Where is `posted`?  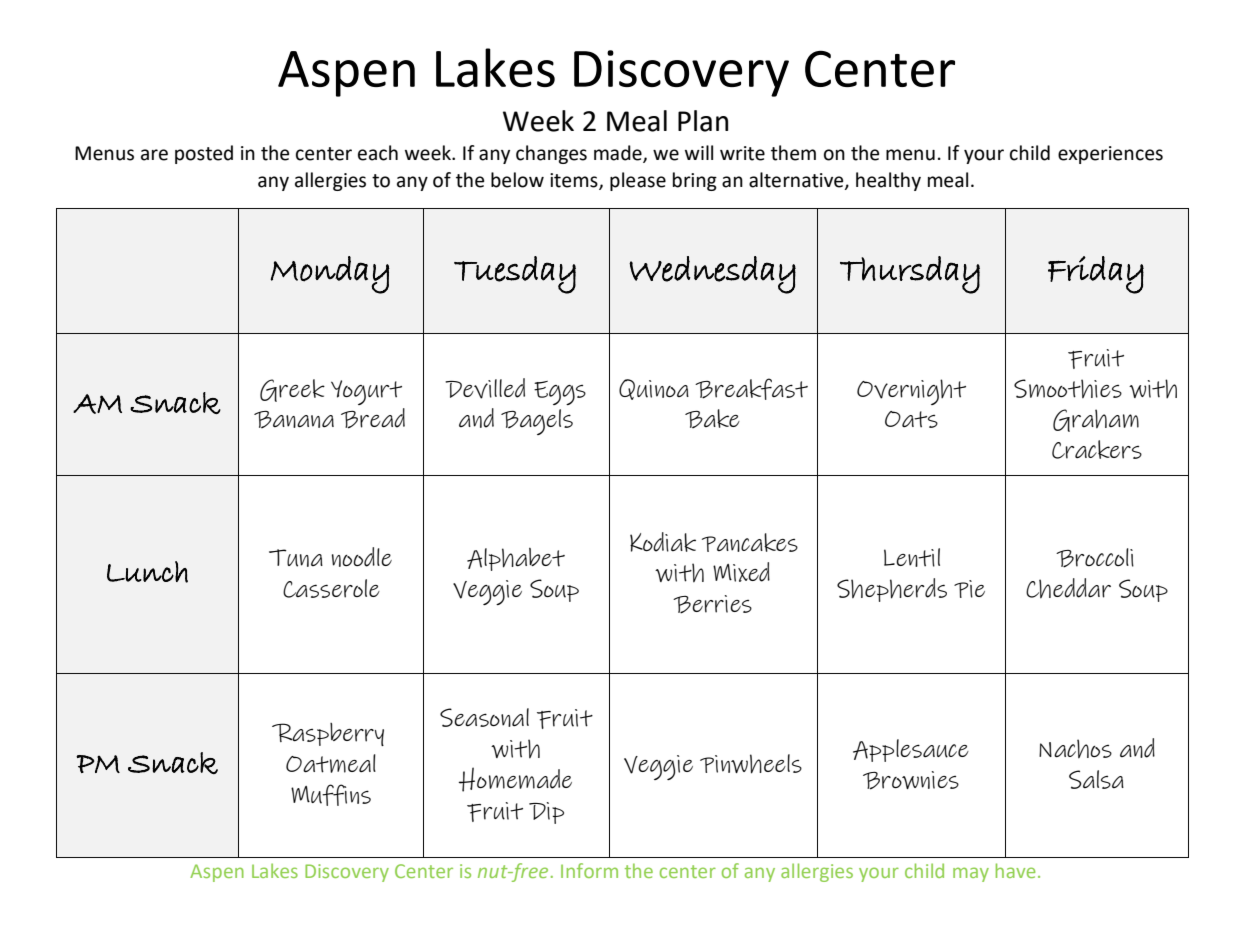
posted is located at coordinates (204, 154).
